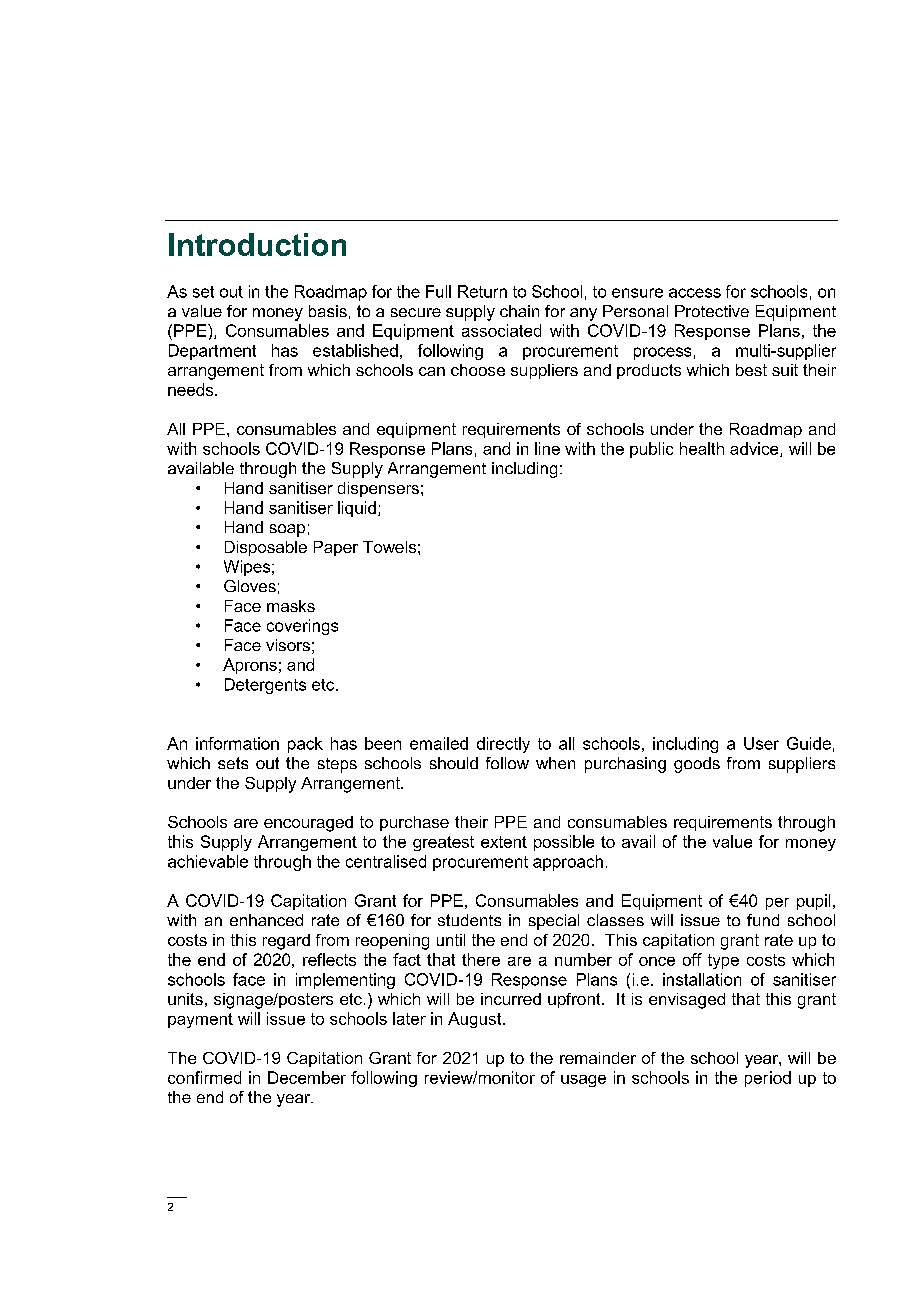  What do you see at coordinates (482, 291) in the screenshot?
I see `Return` at bounding box center [482, 291].
